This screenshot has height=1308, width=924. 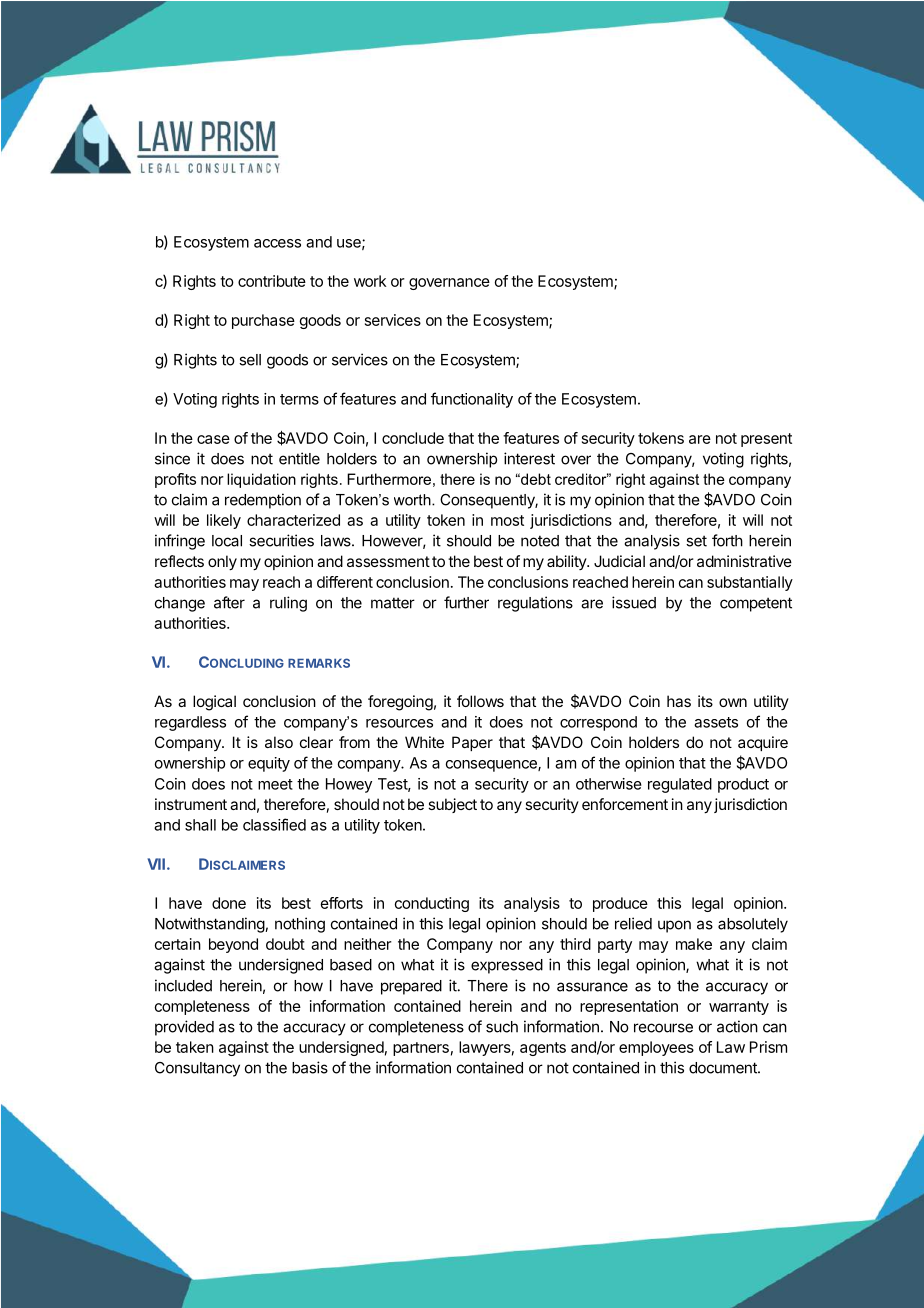 What do you see at coordinates (680, 785) in the screenshot?
I see `regulated` at bounding box center [680, 785].
